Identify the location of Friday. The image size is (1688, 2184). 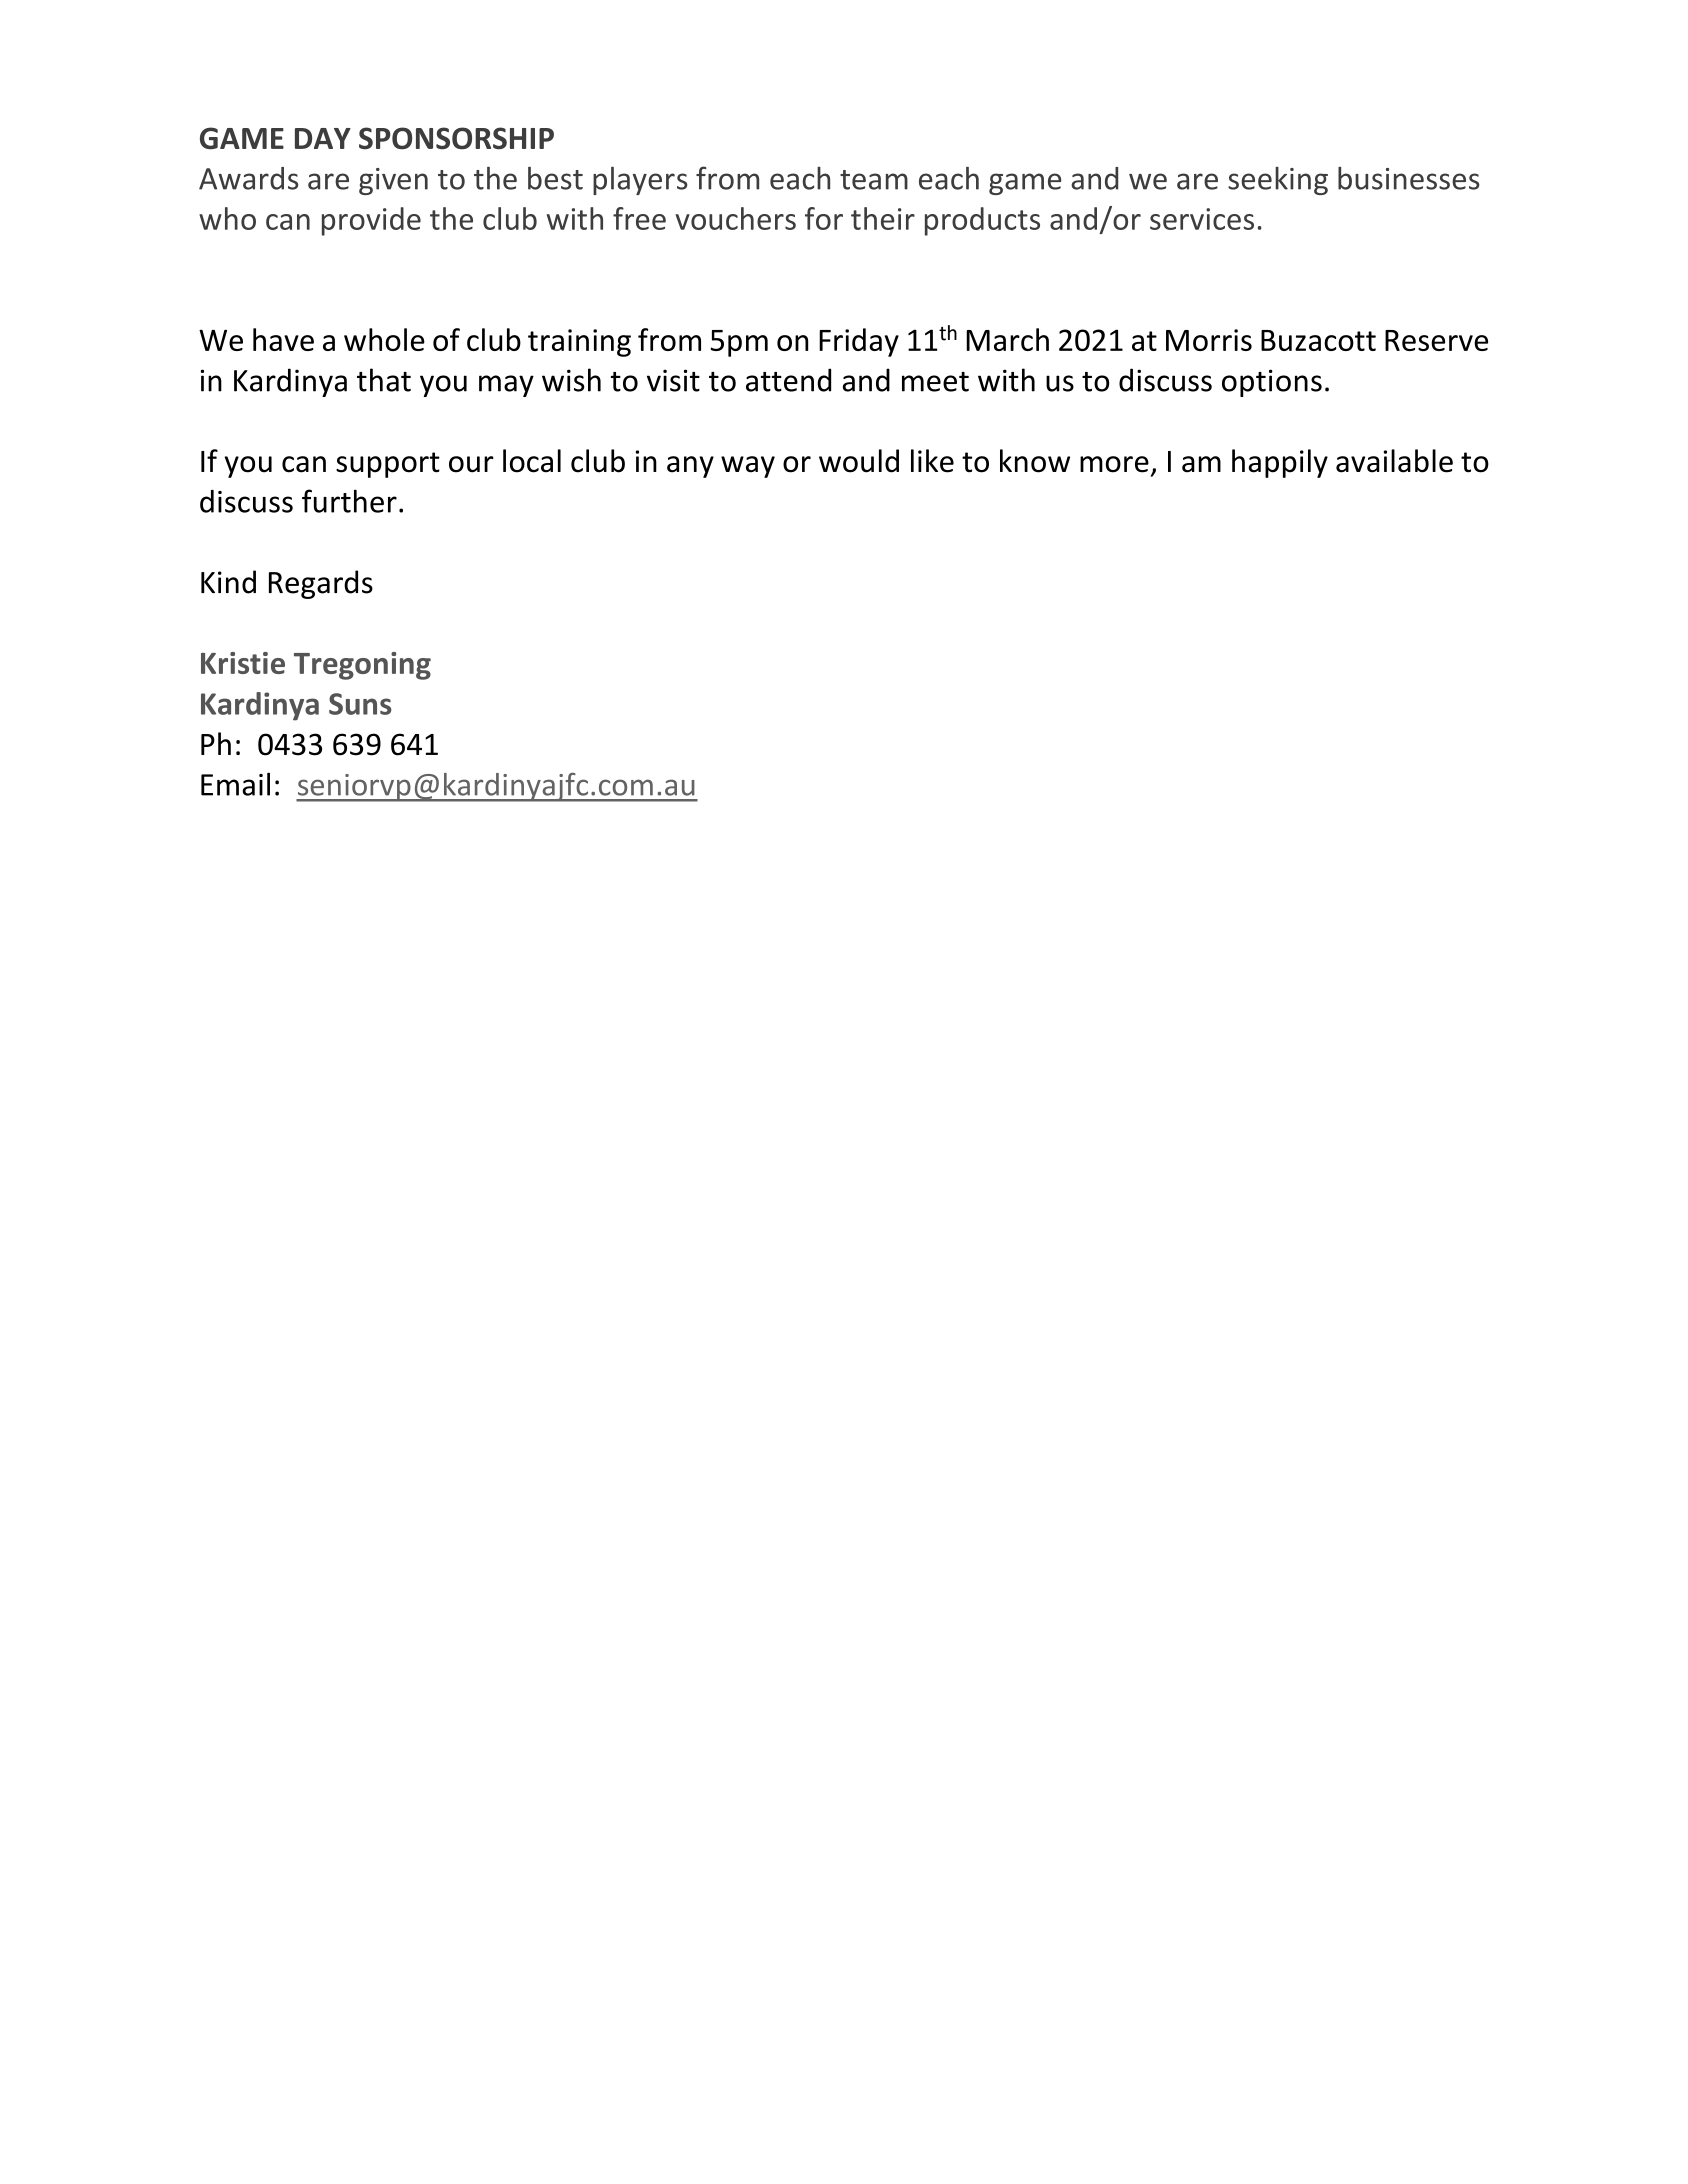
(859, 342).
